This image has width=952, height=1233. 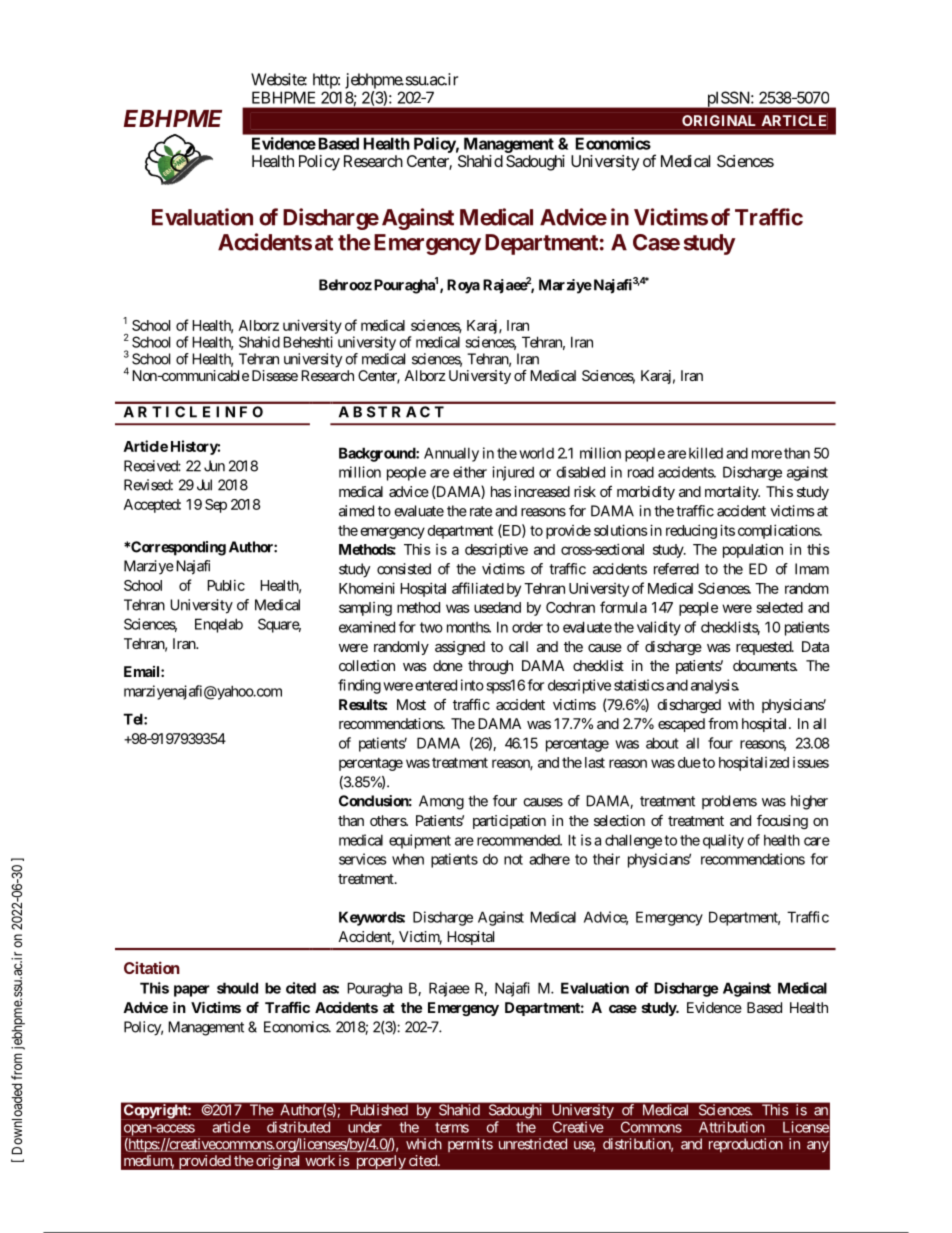 I want to click on due, so click(x=689, y=762).
